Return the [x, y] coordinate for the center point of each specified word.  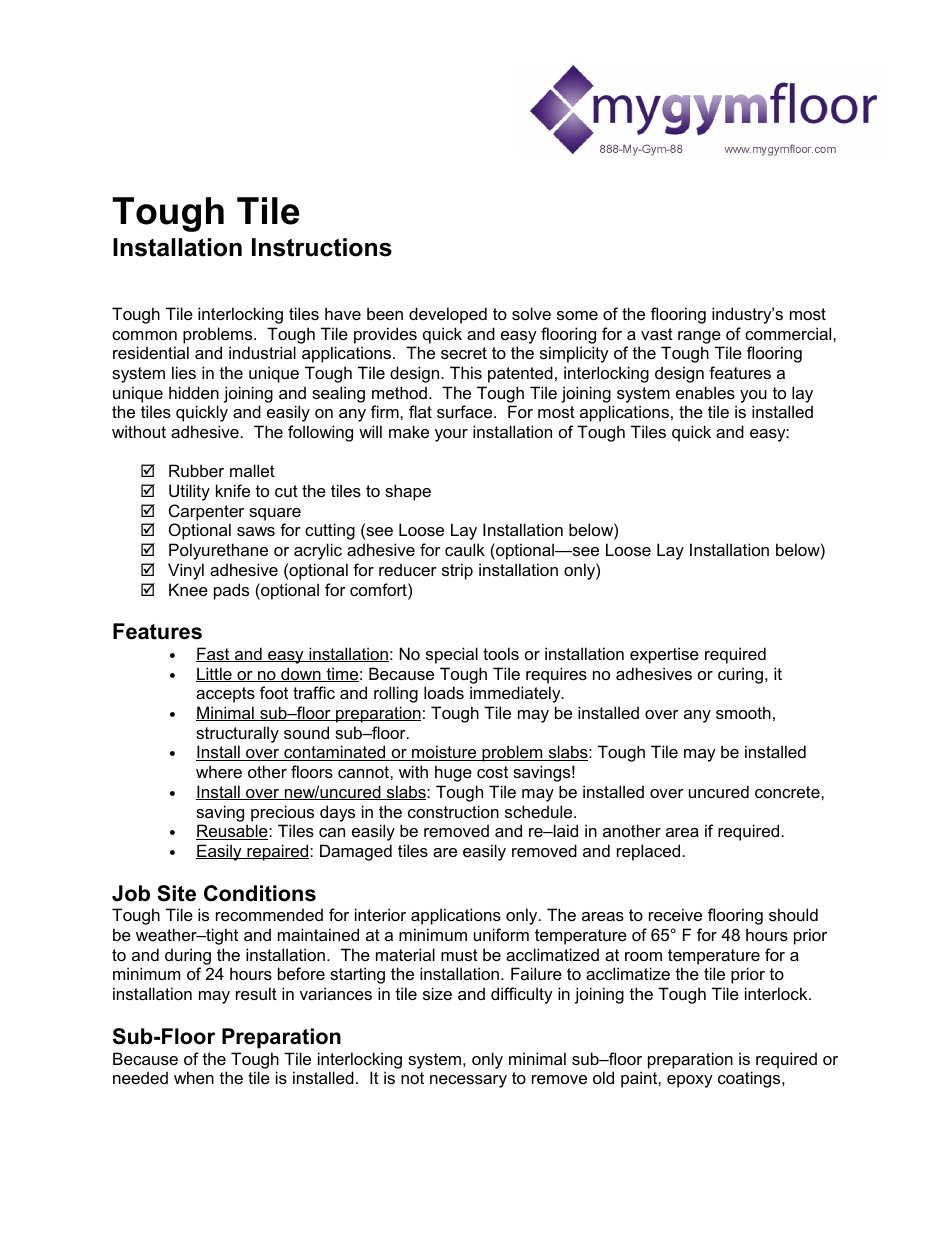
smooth [743, 712]
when [194, 1077]
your [451, 435]
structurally [237, 734]
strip [457, 571]
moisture [444, 753]
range [699, 337]
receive [675, 914]
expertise [664, 655]
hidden [194, 392]
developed [448, 315]
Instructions [322, 247]
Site [176, 893]
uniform [501, 934]
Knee [188, 589]
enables [705, 392]
